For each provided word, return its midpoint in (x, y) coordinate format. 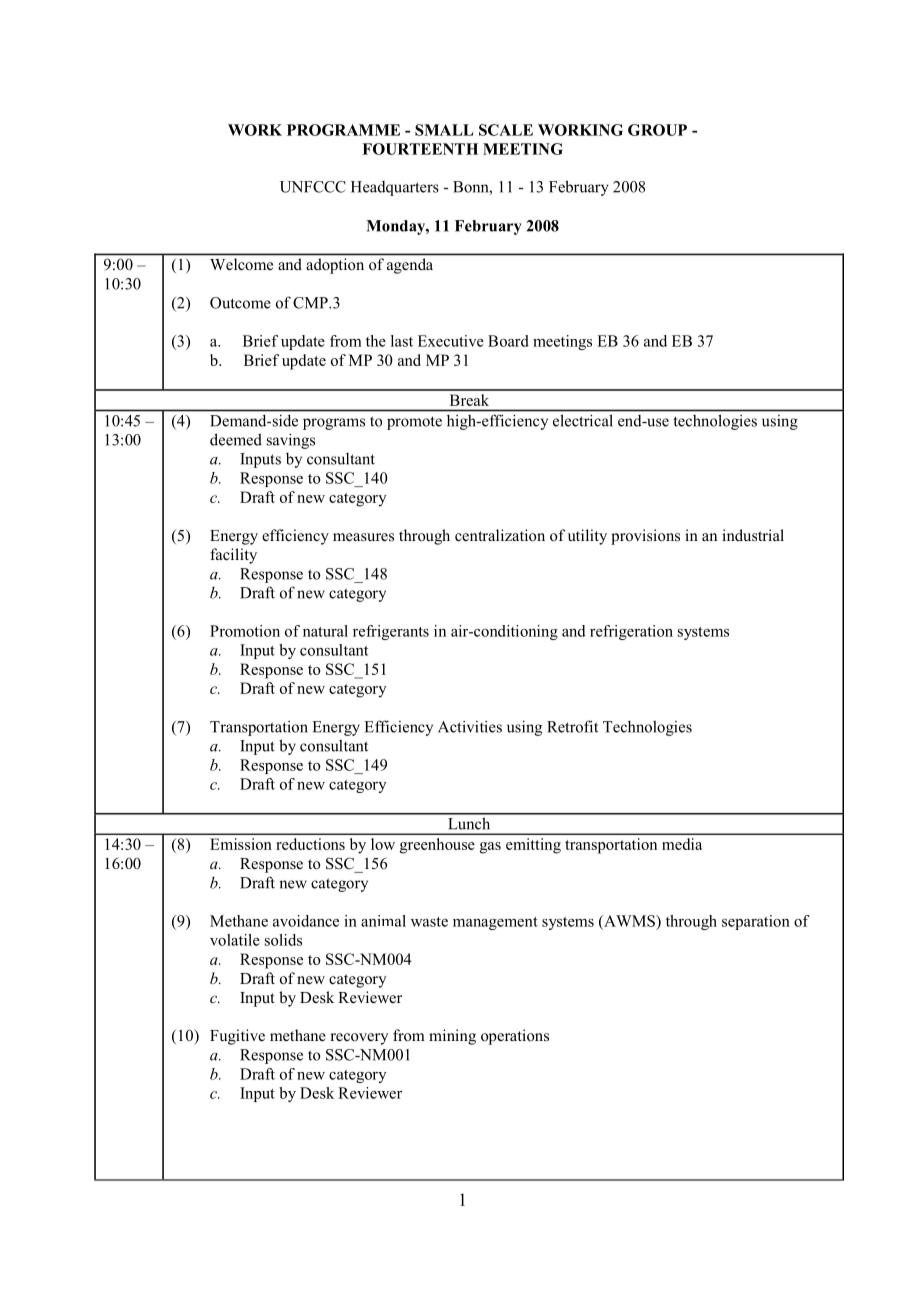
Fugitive (237, 1037)
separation (756, 922)
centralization (500, 535)
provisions (645, 537)
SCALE (506, 130)
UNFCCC (313, 187)
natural (325, 631)
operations (515, 1037)
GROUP (657, 130)
